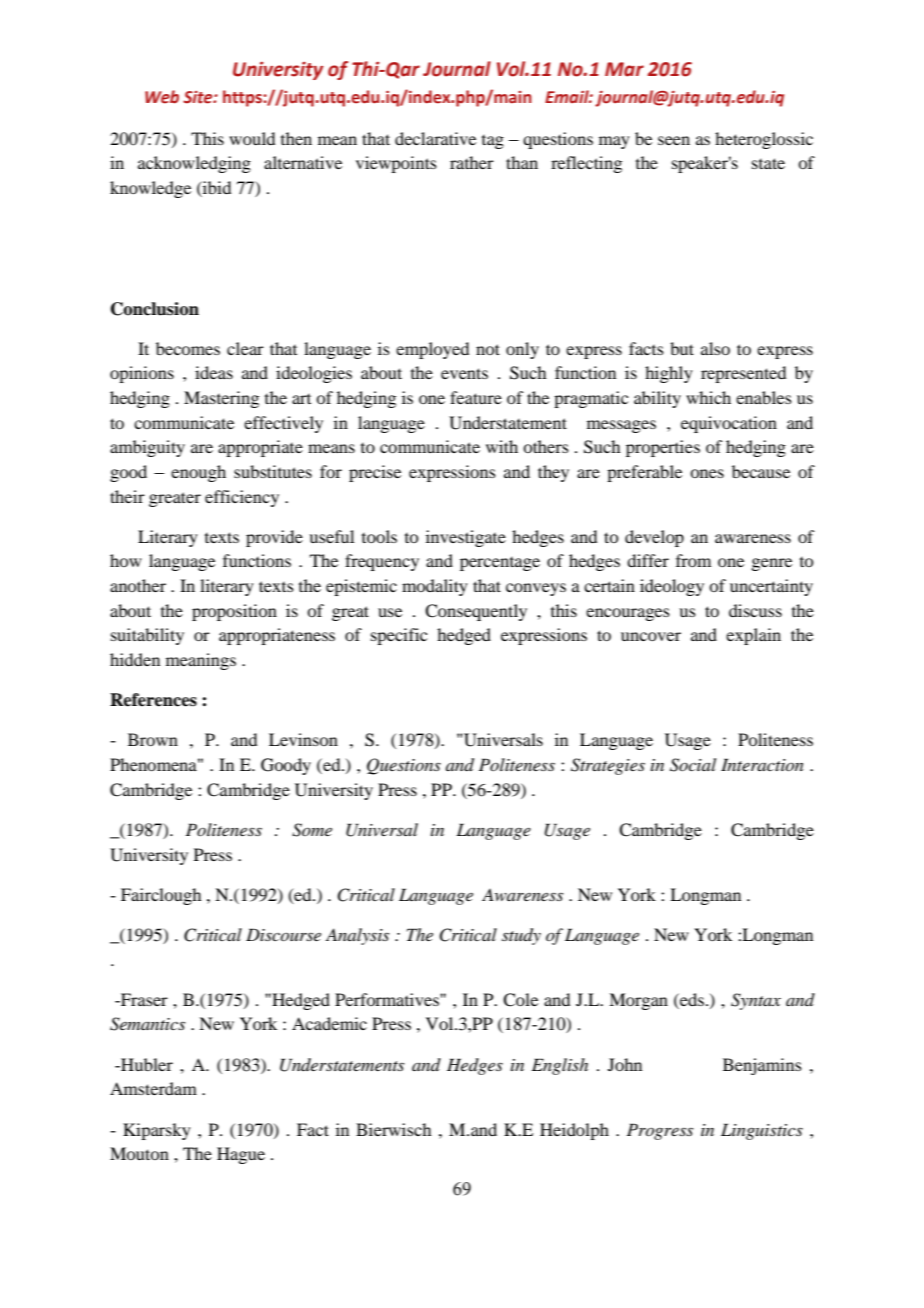  Describe the element at coordinates (560, 1066) in the screenshot. I see `English` at that location.
